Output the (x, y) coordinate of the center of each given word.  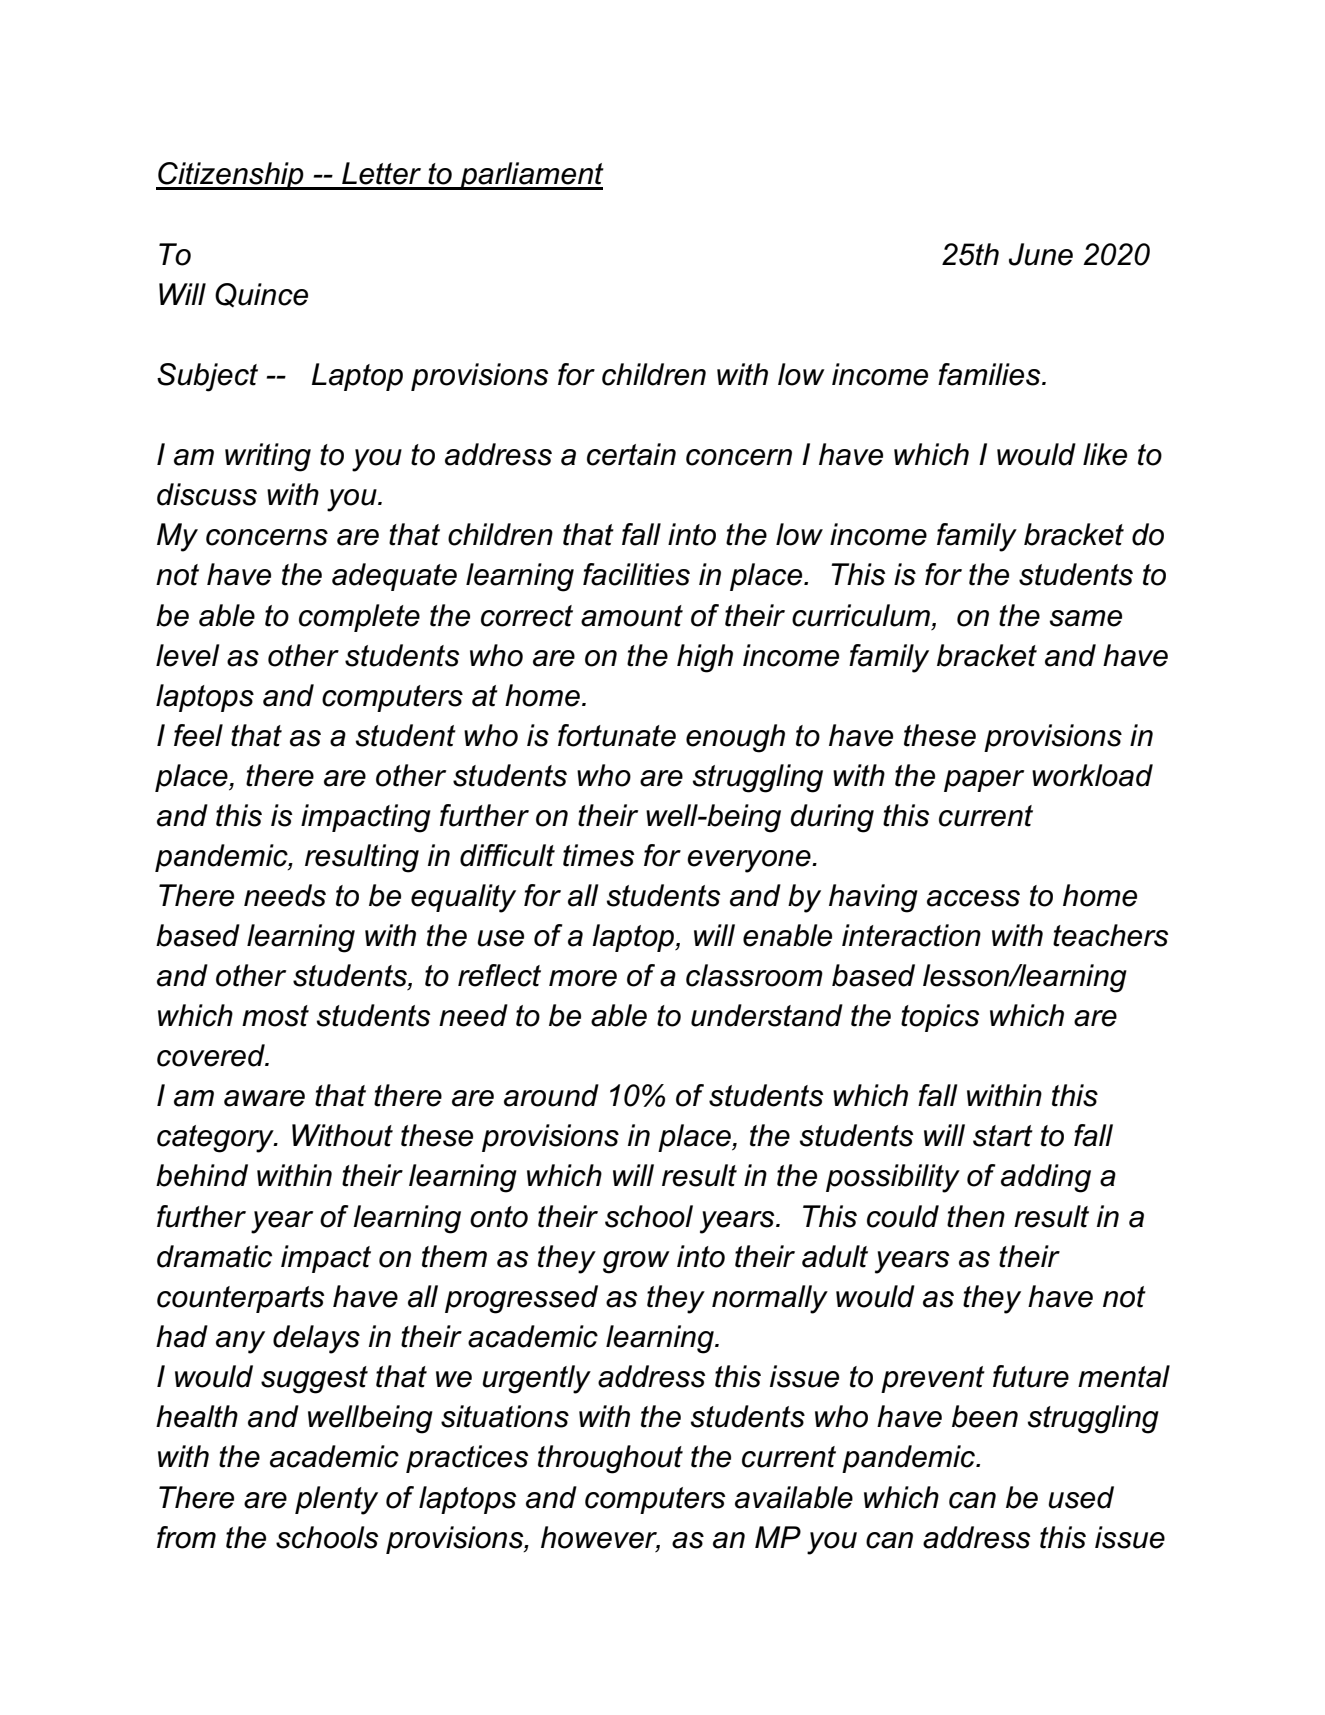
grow (636, 1262)
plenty (336, 1500)
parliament (531, 176)
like (1105, 454)
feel (198, 735)
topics (940, 1018)
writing (268, 457)
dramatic (214, 1256)
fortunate (617, 735)
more (583, 978)
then (976, 1216)
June (1041, 254)
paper (984, 781)
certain (631, 454)
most (275, 1016)
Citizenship (231, 176)
